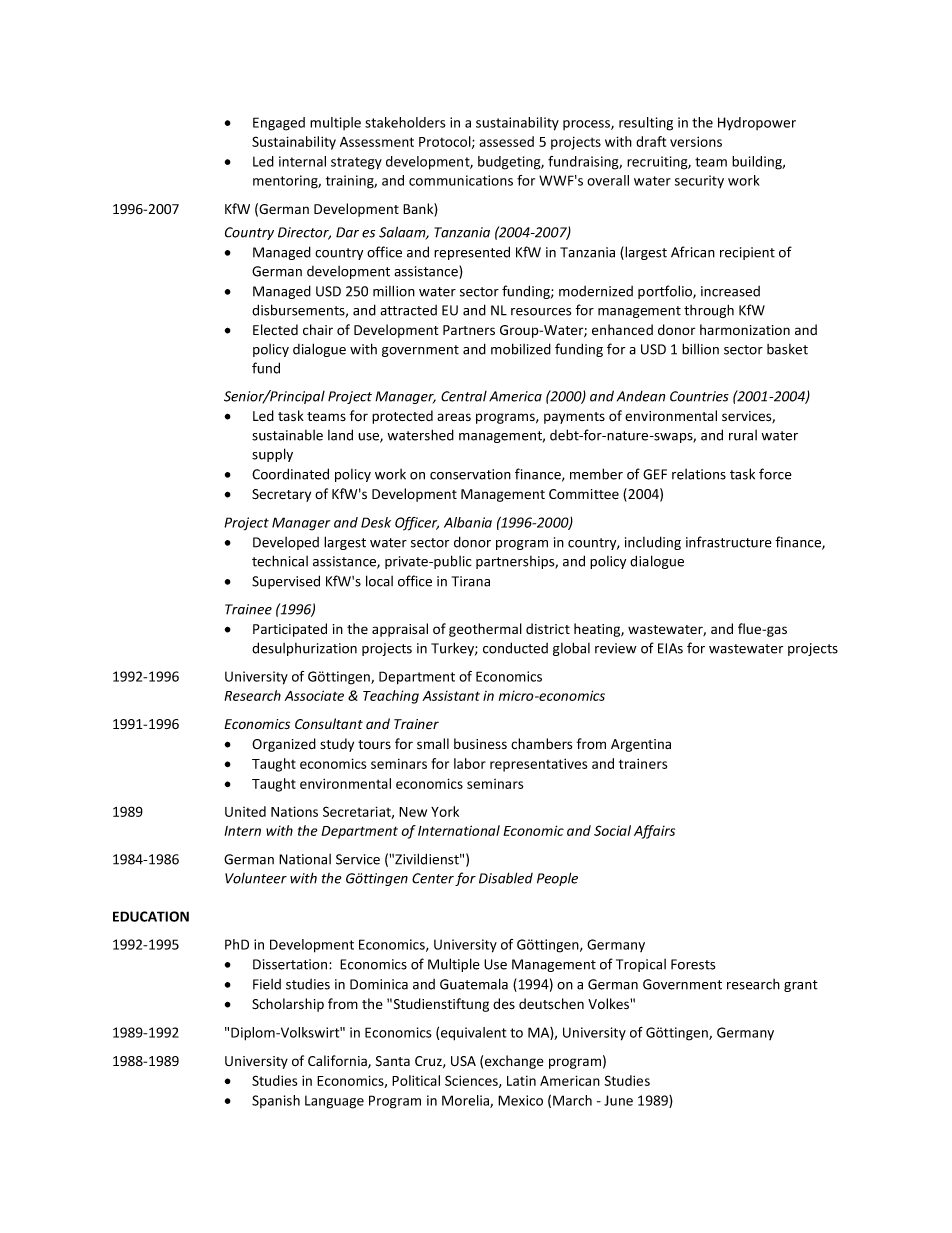  What do you see at coordinates (463, 1061) in the screenshot?
I see `USA` at bounding box center [463, 1061].
